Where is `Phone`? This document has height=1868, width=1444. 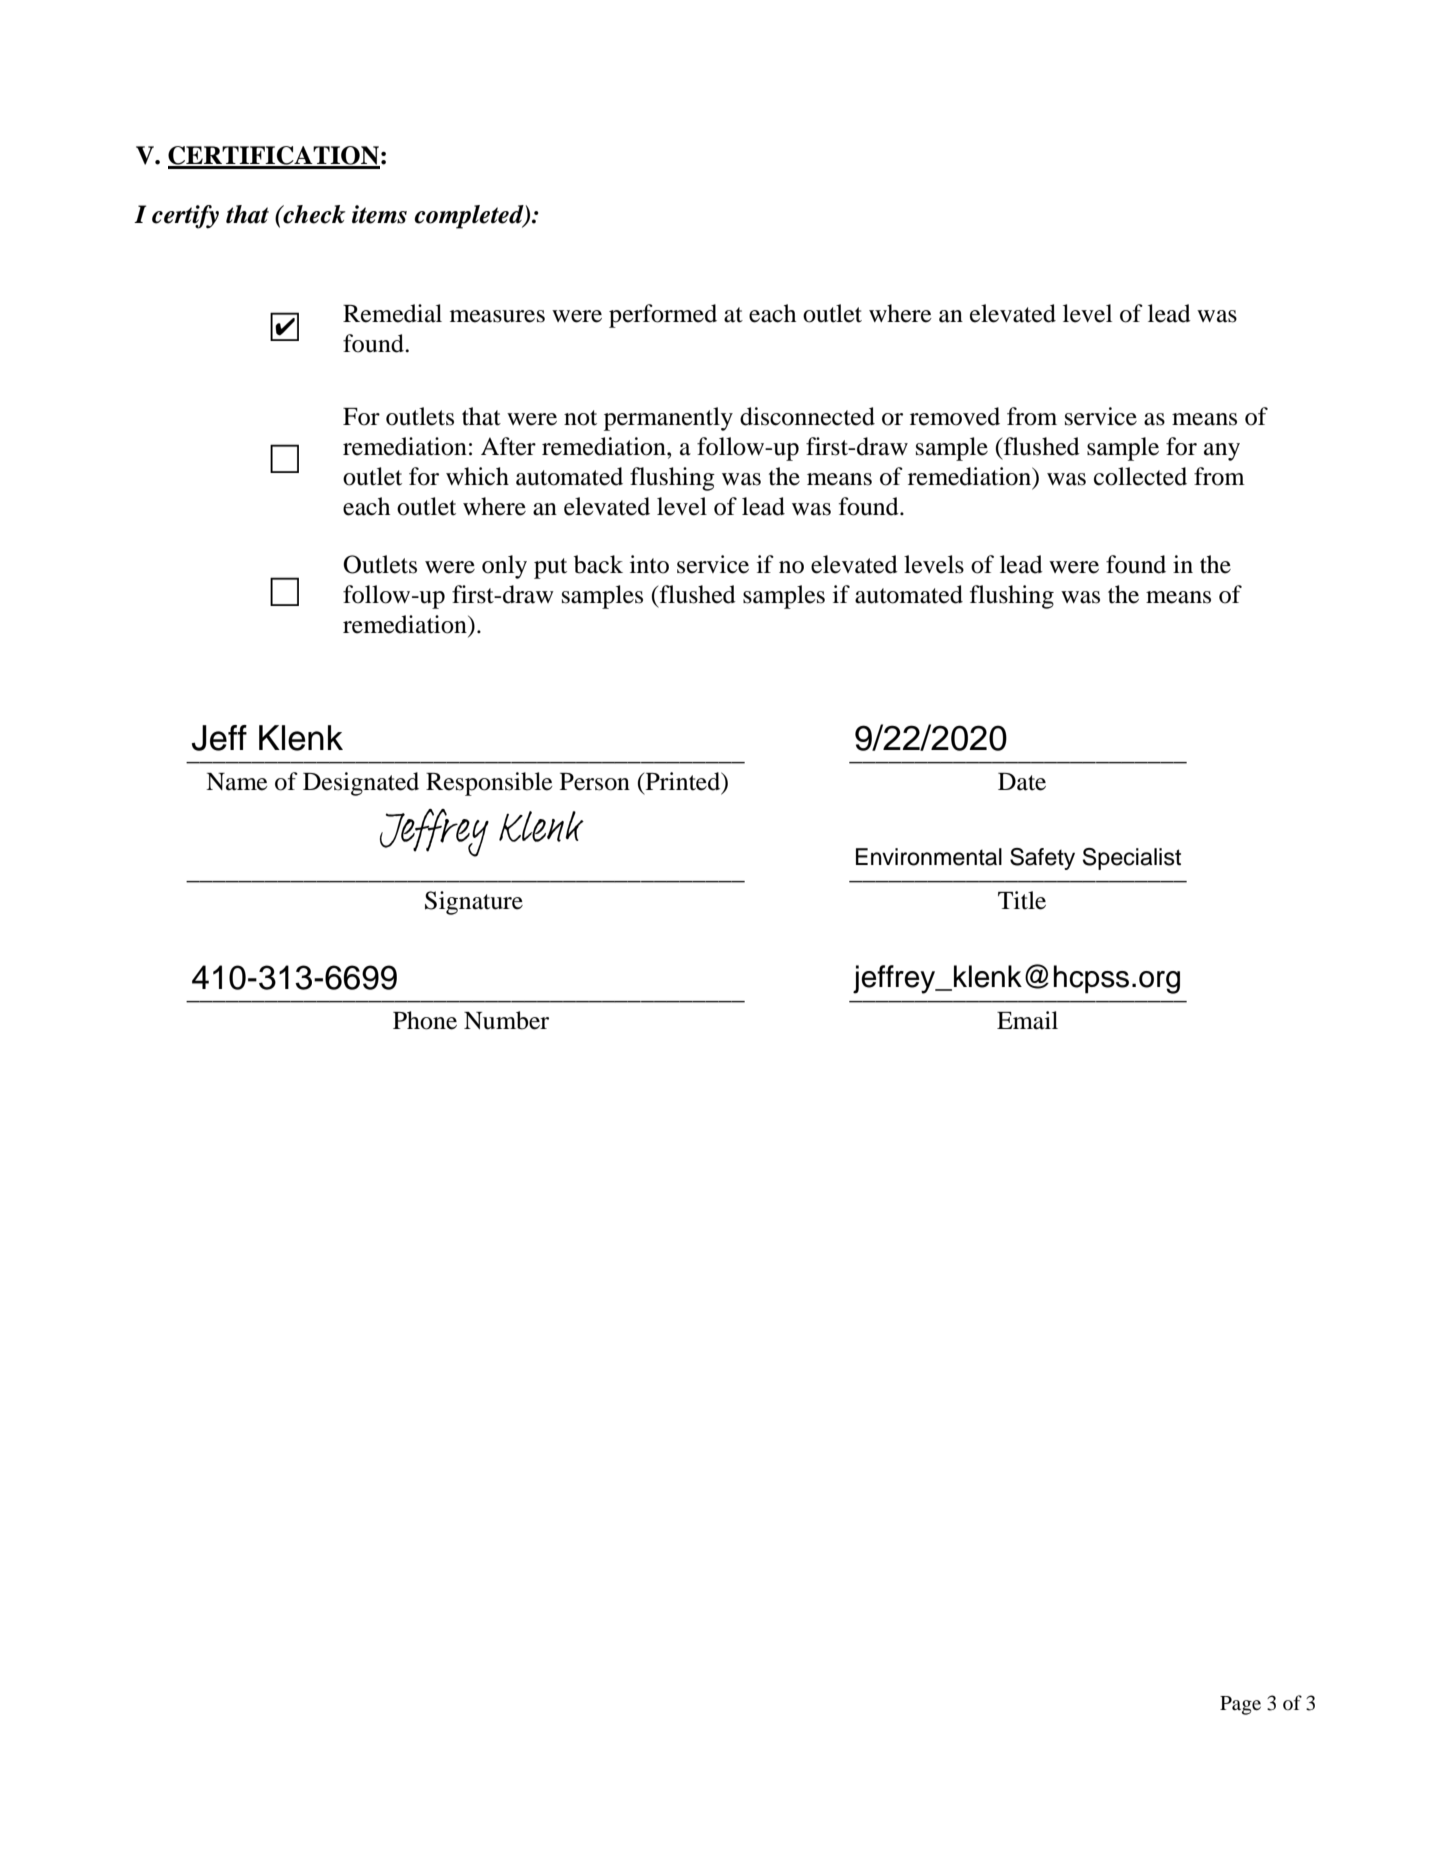
Phone is located at coordinates (425, 1020).
